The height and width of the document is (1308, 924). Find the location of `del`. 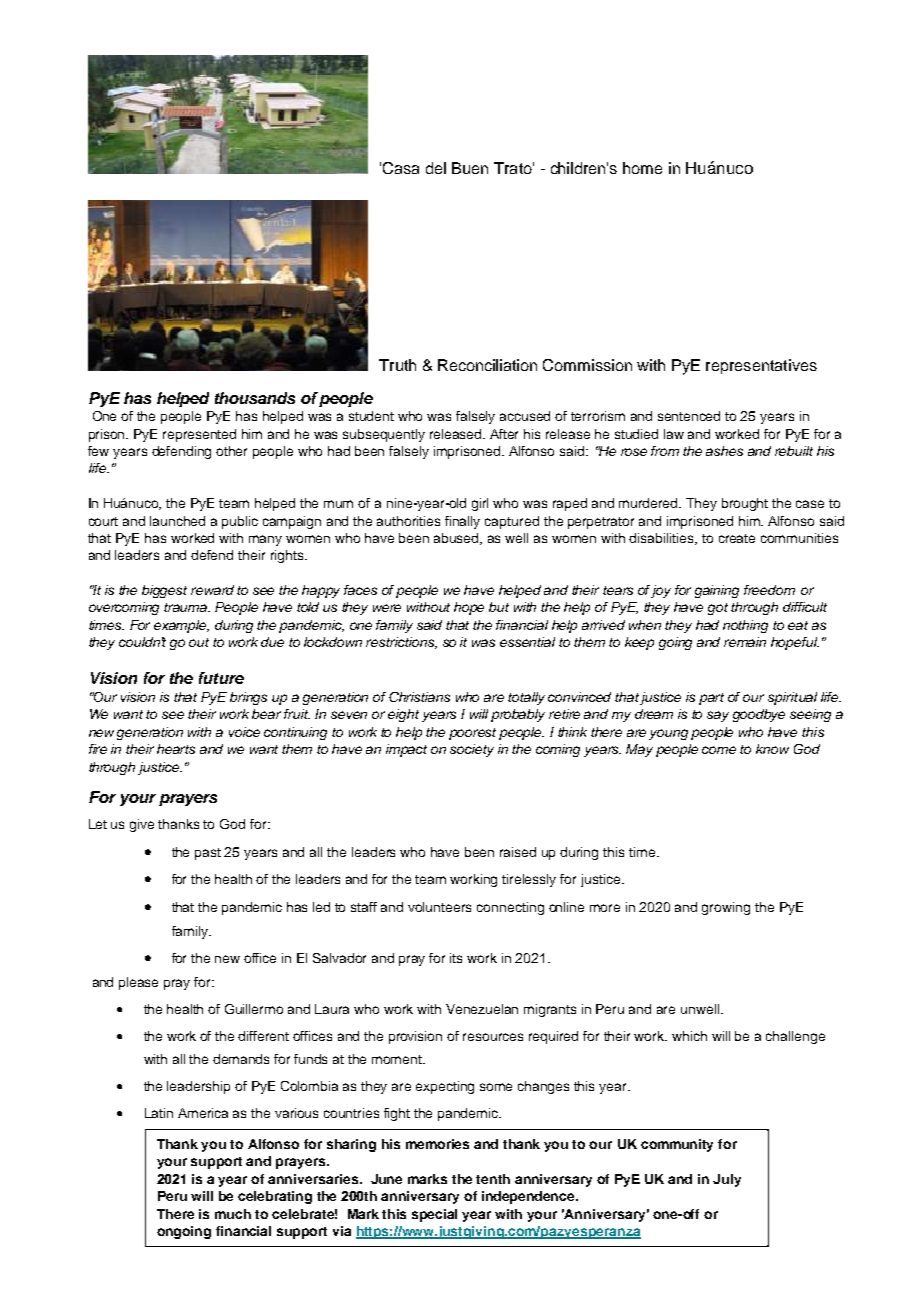

del is located at coordinates (436, 168).
